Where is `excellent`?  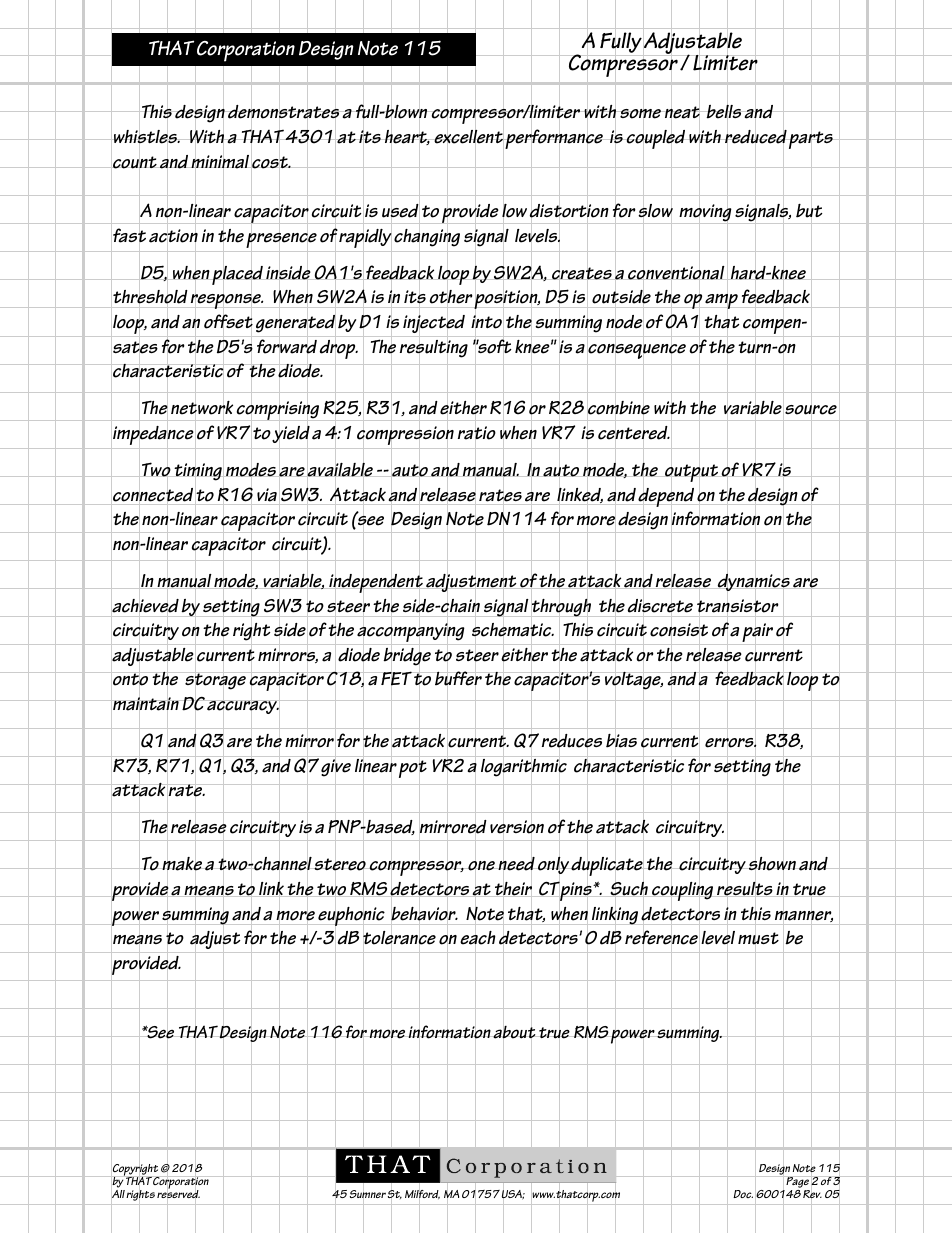 excellent is located at coordinates (468, 137).
